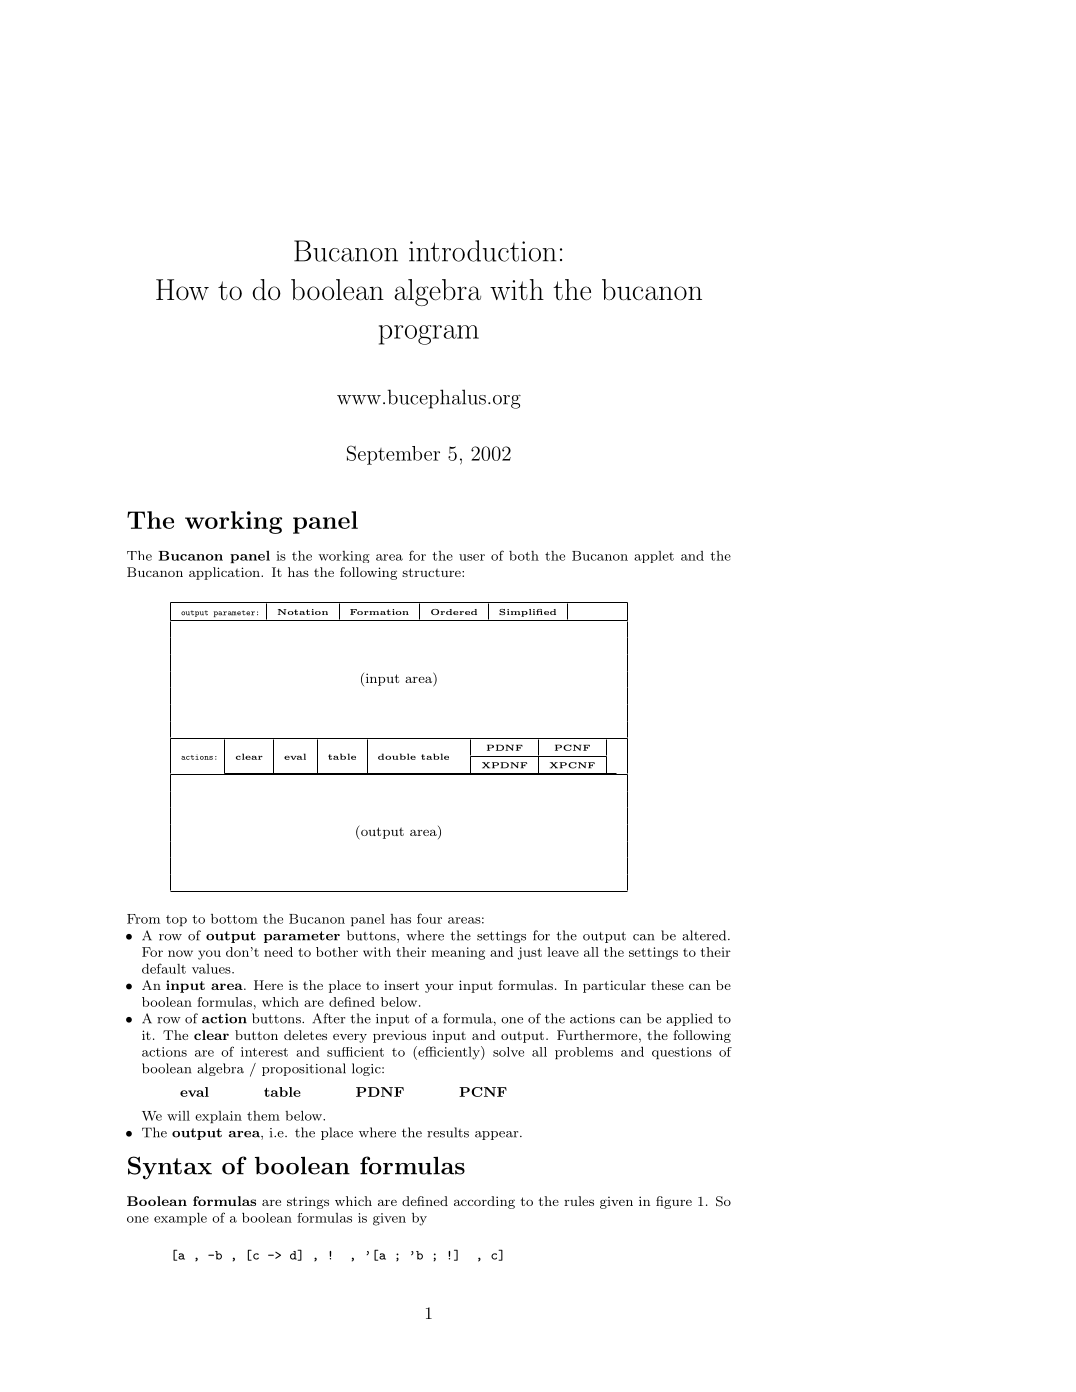  What do you see at coordinates (303, 612) in the image?
I see `Notation` at bounding box center [303, 612].
